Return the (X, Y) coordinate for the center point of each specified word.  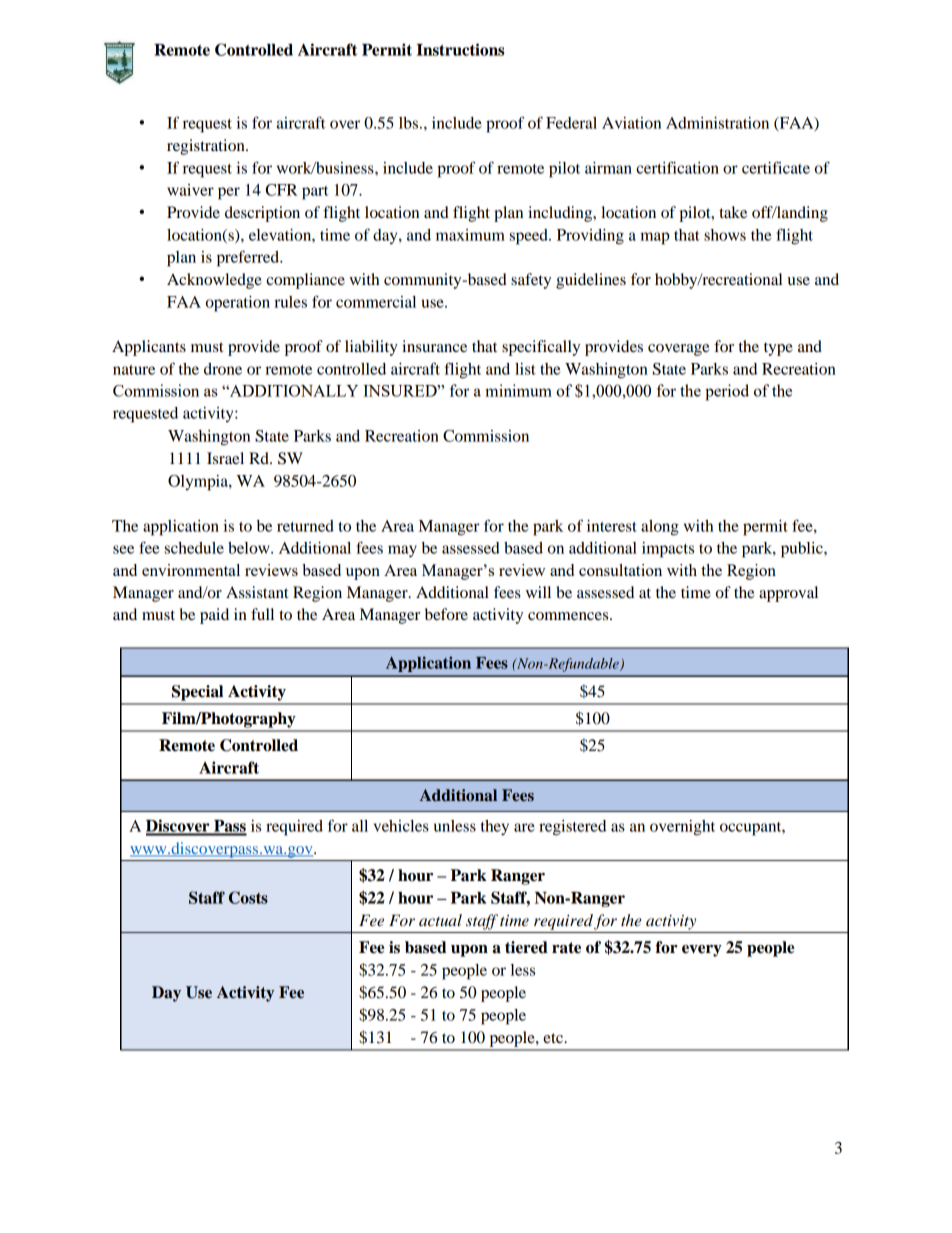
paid (214, 616)
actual (440, 920)
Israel (225, 458)
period (727, 392)
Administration (717, 123)
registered (572, 828)
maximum (470, 235)
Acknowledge (214, 281)
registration (207, 147)
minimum (518, 390)
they (495, 828)
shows (725, 235)
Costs (248, 897)
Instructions (460, 49)
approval (788, 594)
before (446, 614)
